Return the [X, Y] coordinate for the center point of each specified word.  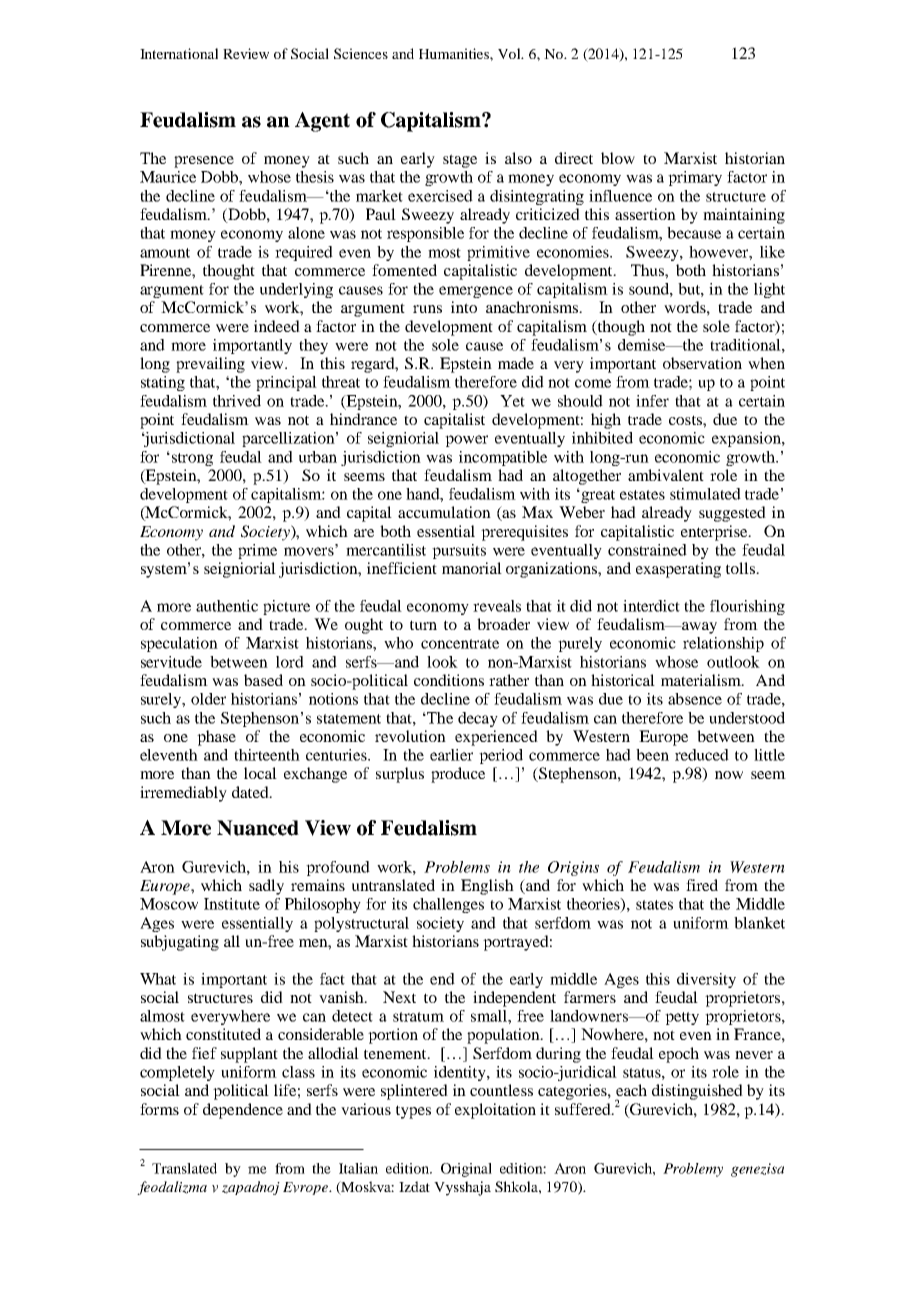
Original [466, 1170]
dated [251, 792]
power [466, 441]
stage [460, 161]
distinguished [697, 1092]
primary [695, 178]
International [179, 53]
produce [458, 775]
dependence [243, 1111]
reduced [702, 755]
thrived [237, 401]
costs [686, 420]
